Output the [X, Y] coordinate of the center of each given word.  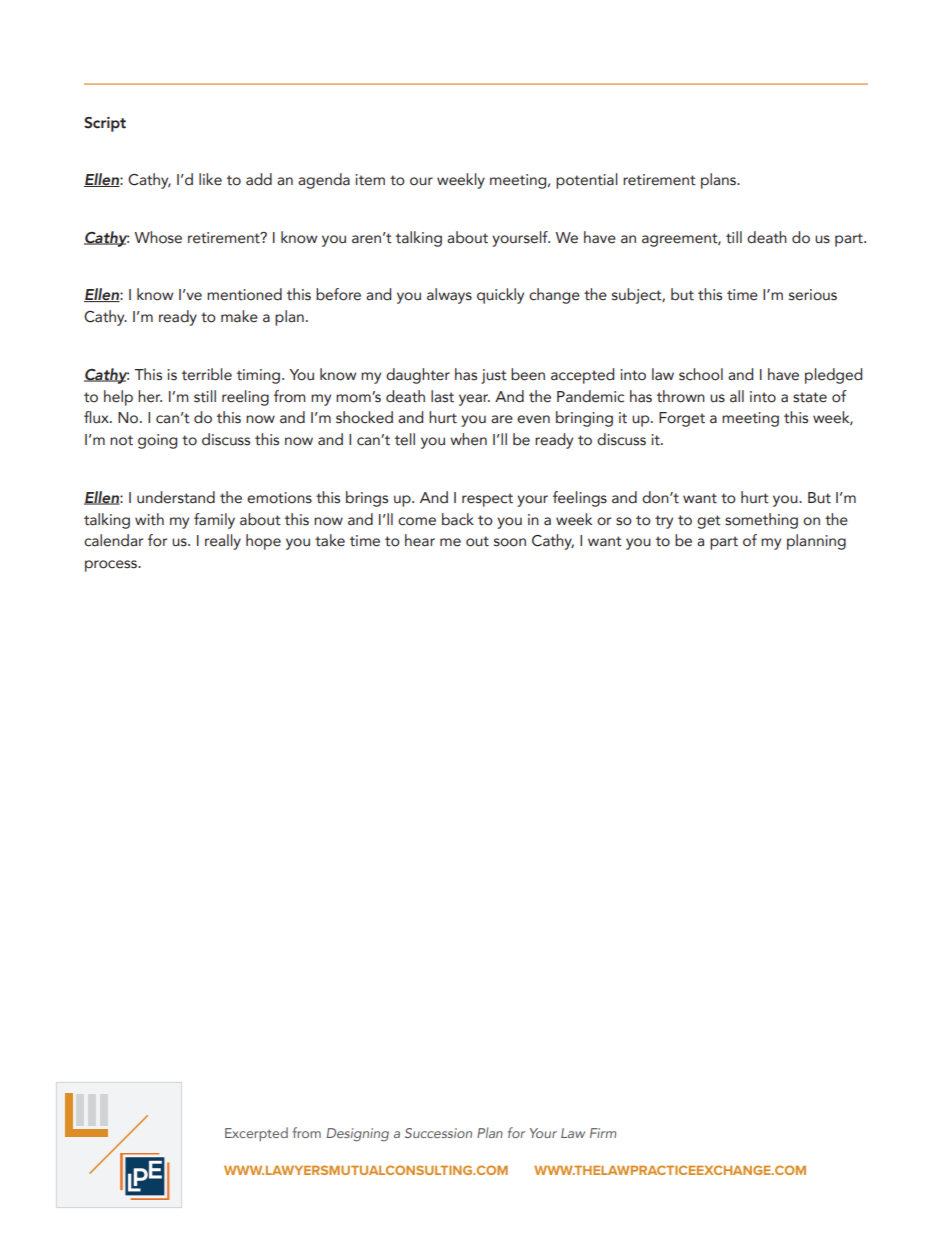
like [210, 179]
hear [420, 540]
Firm [603, 1133]
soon [510, 542]
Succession [438, 1133]
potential [587, 181]
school [701, 374]
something [761, 521]
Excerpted [256, 1134]
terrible [207, 374]
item [370, 180]
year [474, 400]
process [112, 566]
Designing [358, 1135]
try [664, 522]
